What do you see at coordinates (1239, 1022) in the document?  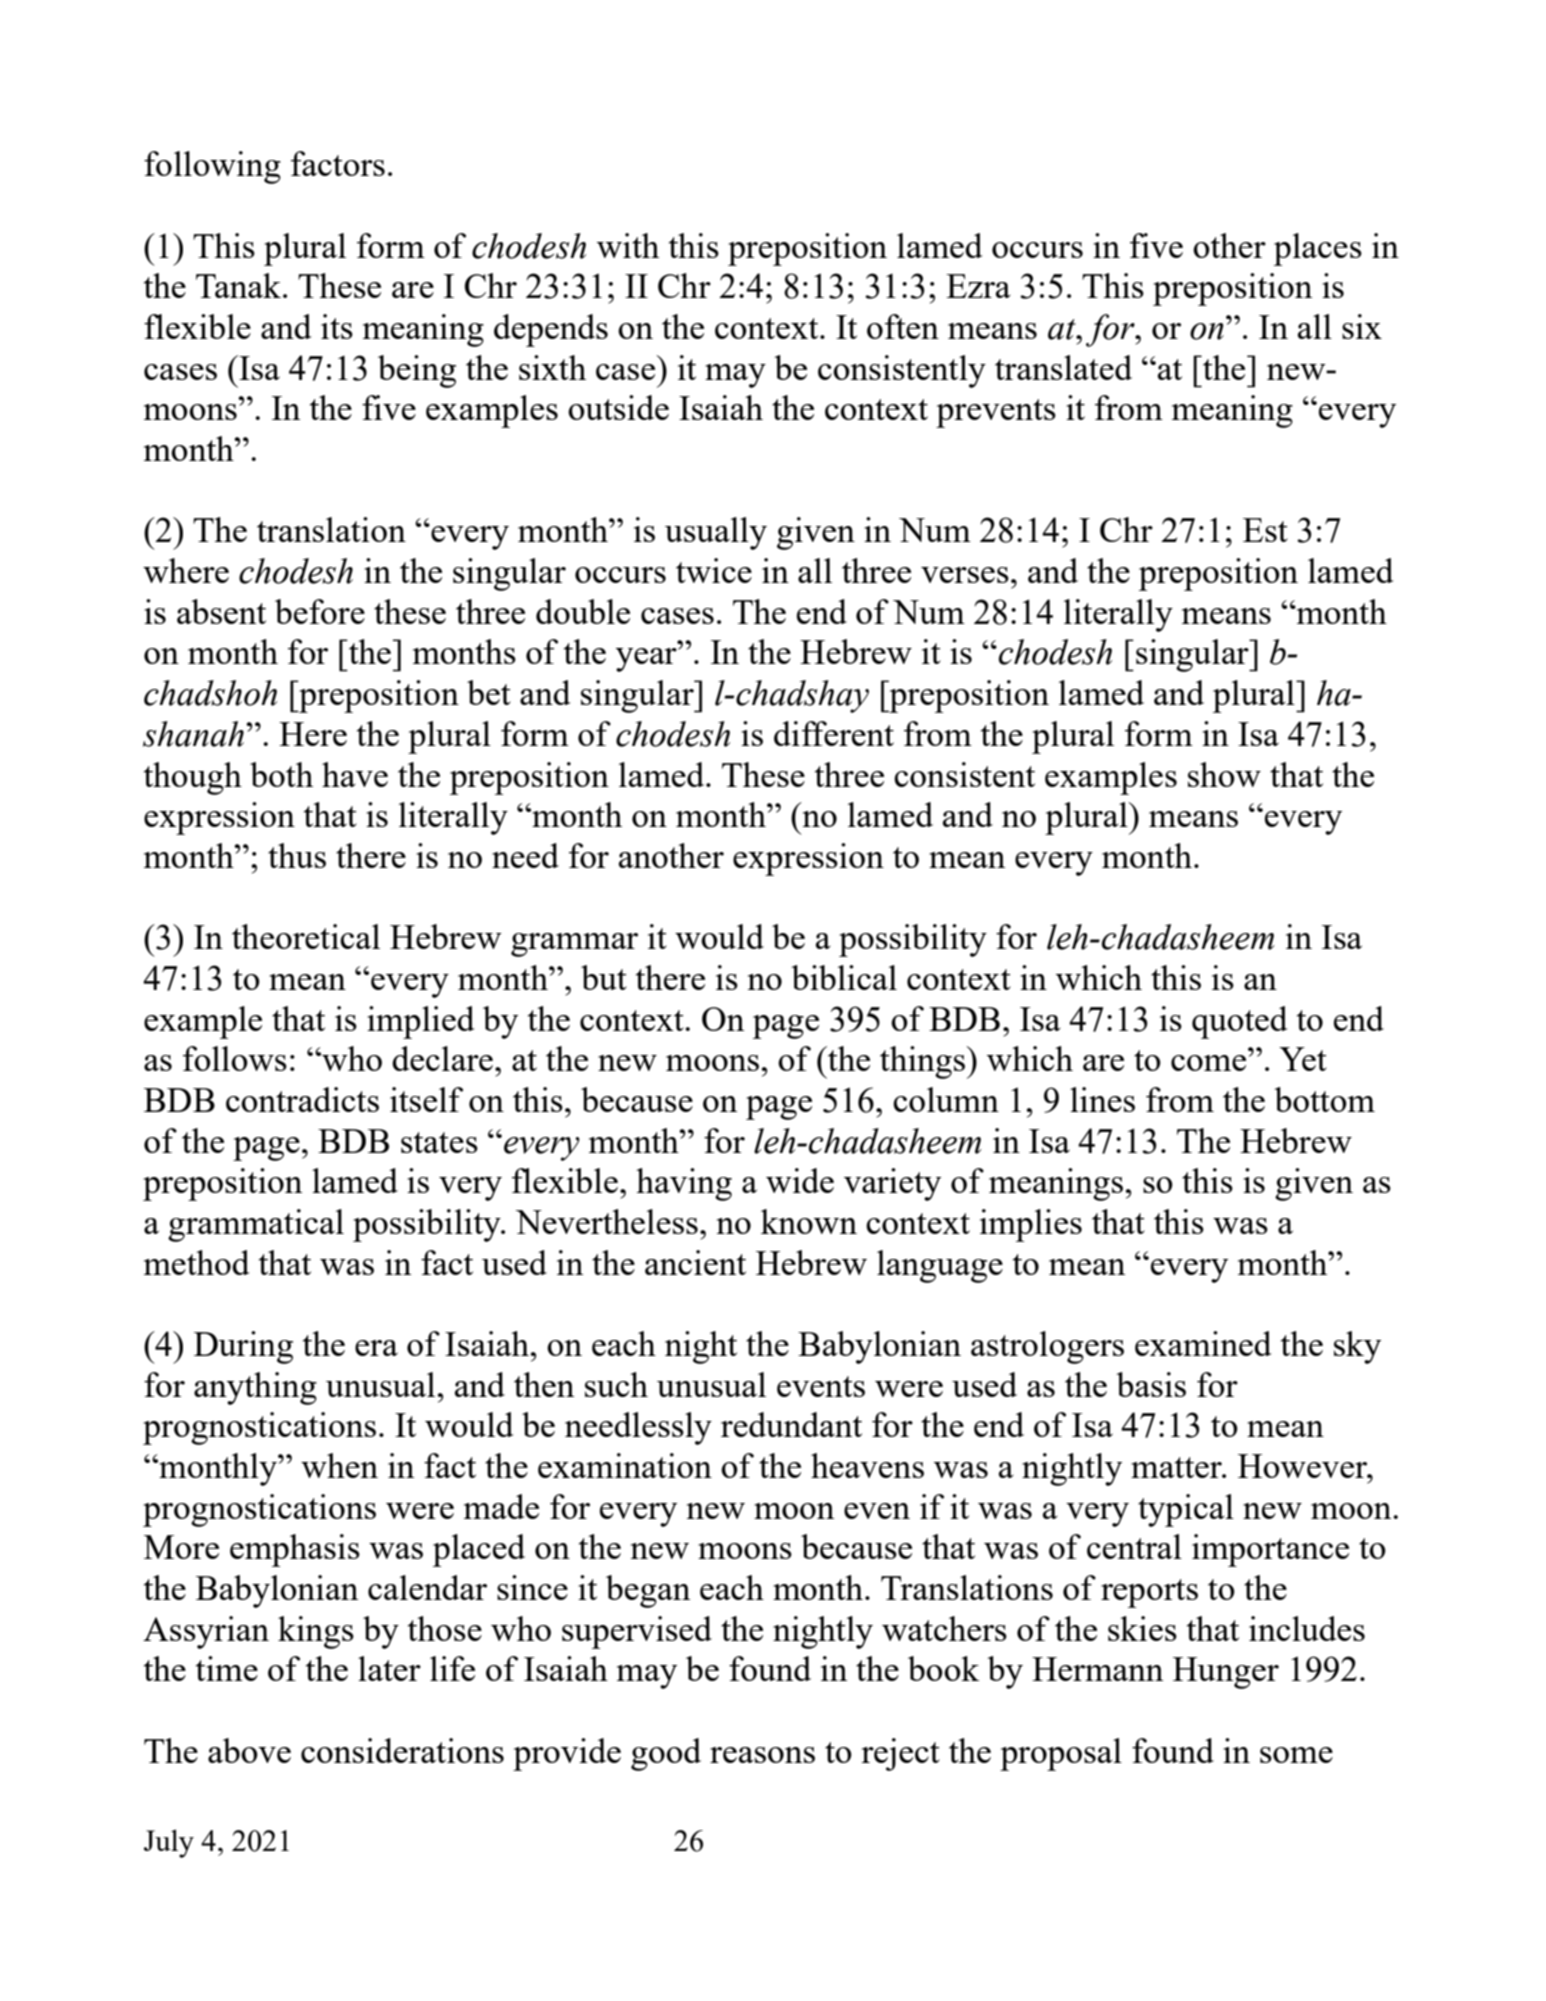 I see `quoted` at bounding box center [1239, 1022].
